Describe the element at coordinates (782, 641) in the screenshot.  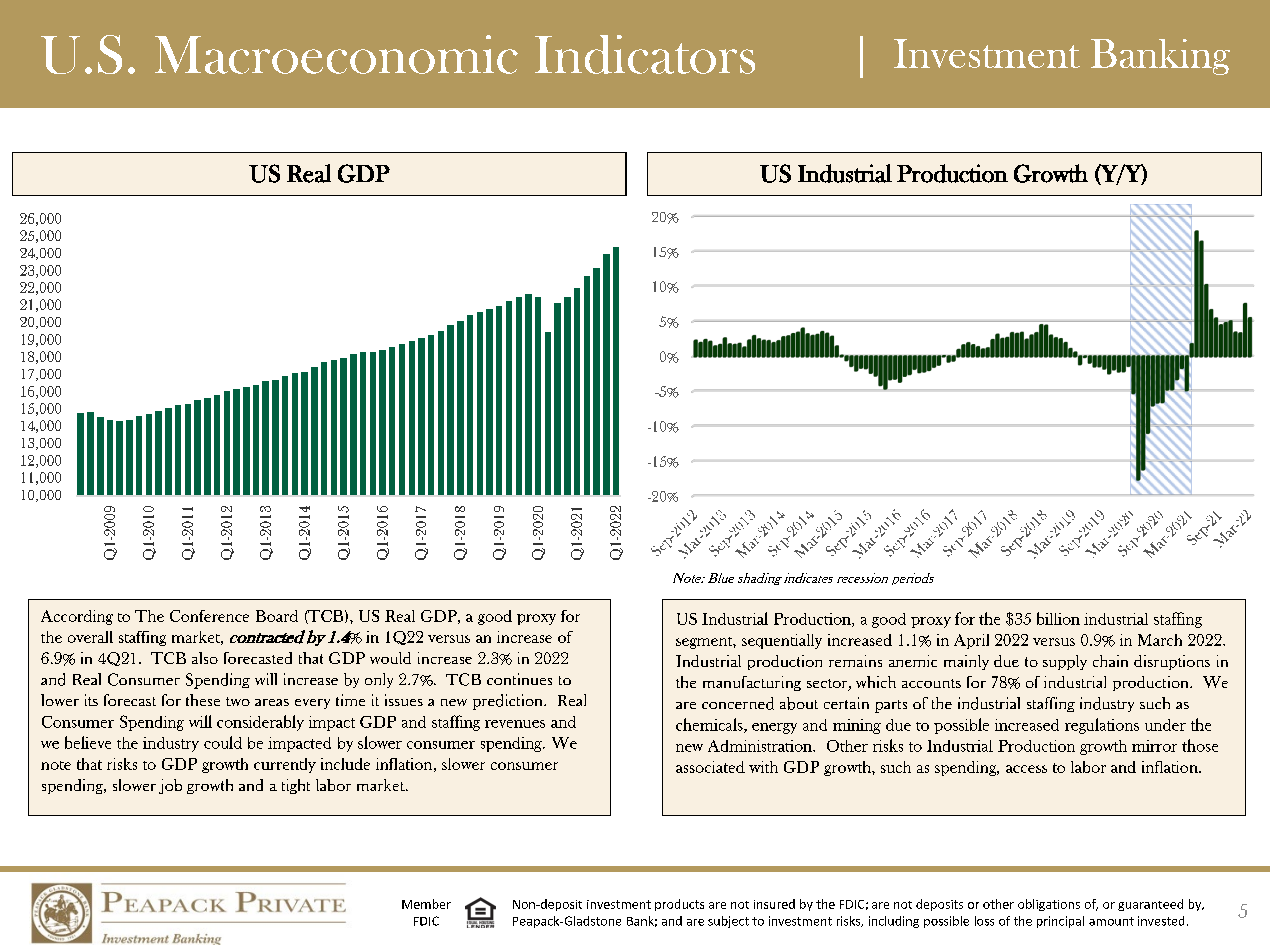
I see `sequentially` at that location.
